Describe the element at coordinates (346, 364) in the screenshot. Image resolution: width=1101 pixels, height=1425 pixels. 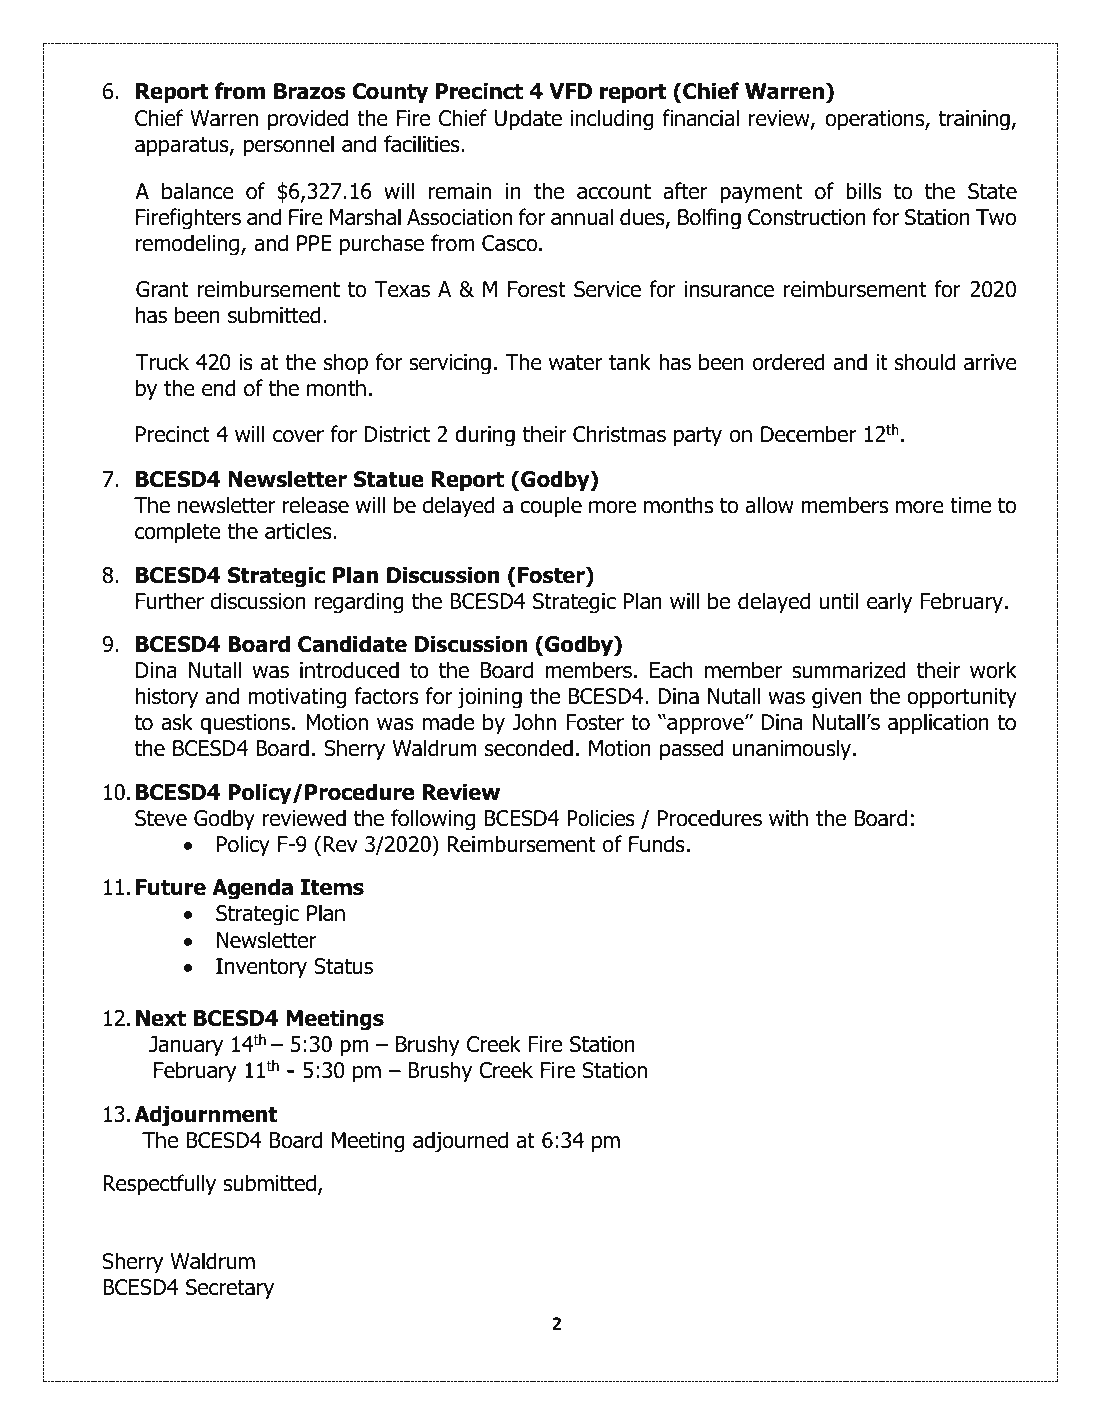
I see `shop` at that location.
